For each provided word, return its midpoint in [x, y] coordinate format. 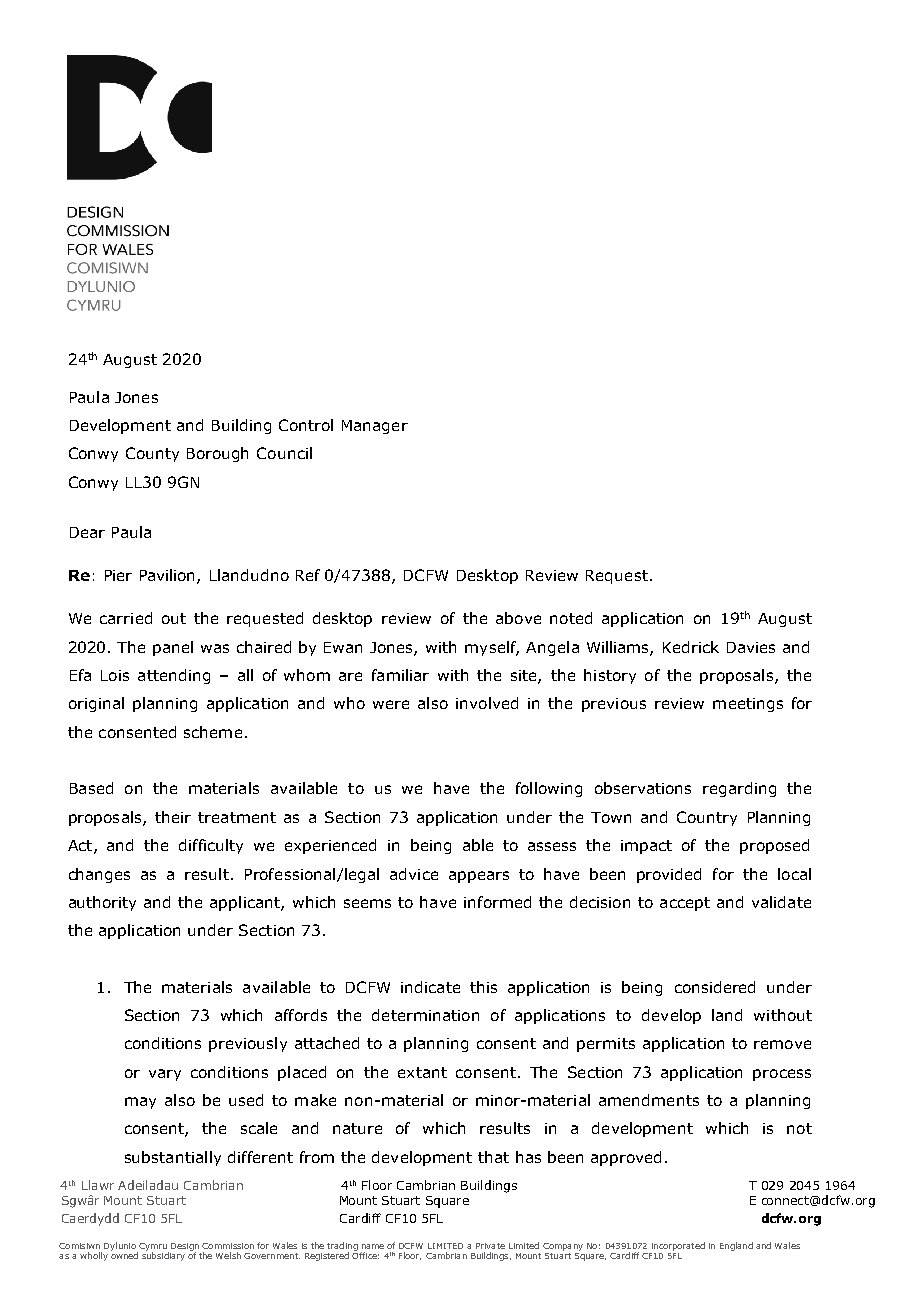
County [152, 454]
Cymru [153, 1248]
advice [414, 874]
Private [490, 1246]
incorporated [678, 1246]
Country [707, 818]
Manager [375, 427]
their [173, 817]
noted [571, 618]
